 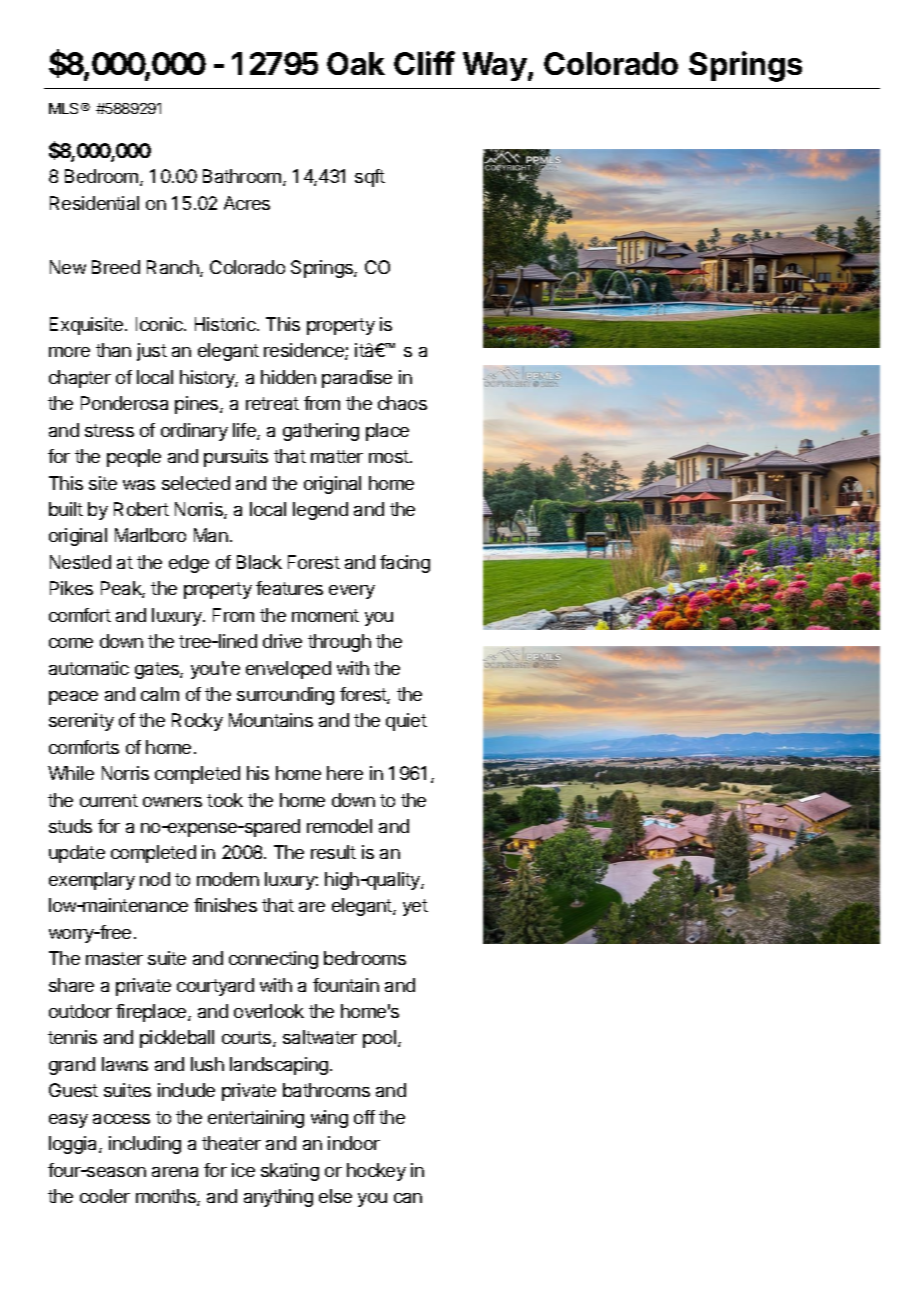 What do you see at coordinates (495, 66) in the screenshot?
I see `Way` at bounding box center [495, 66].
